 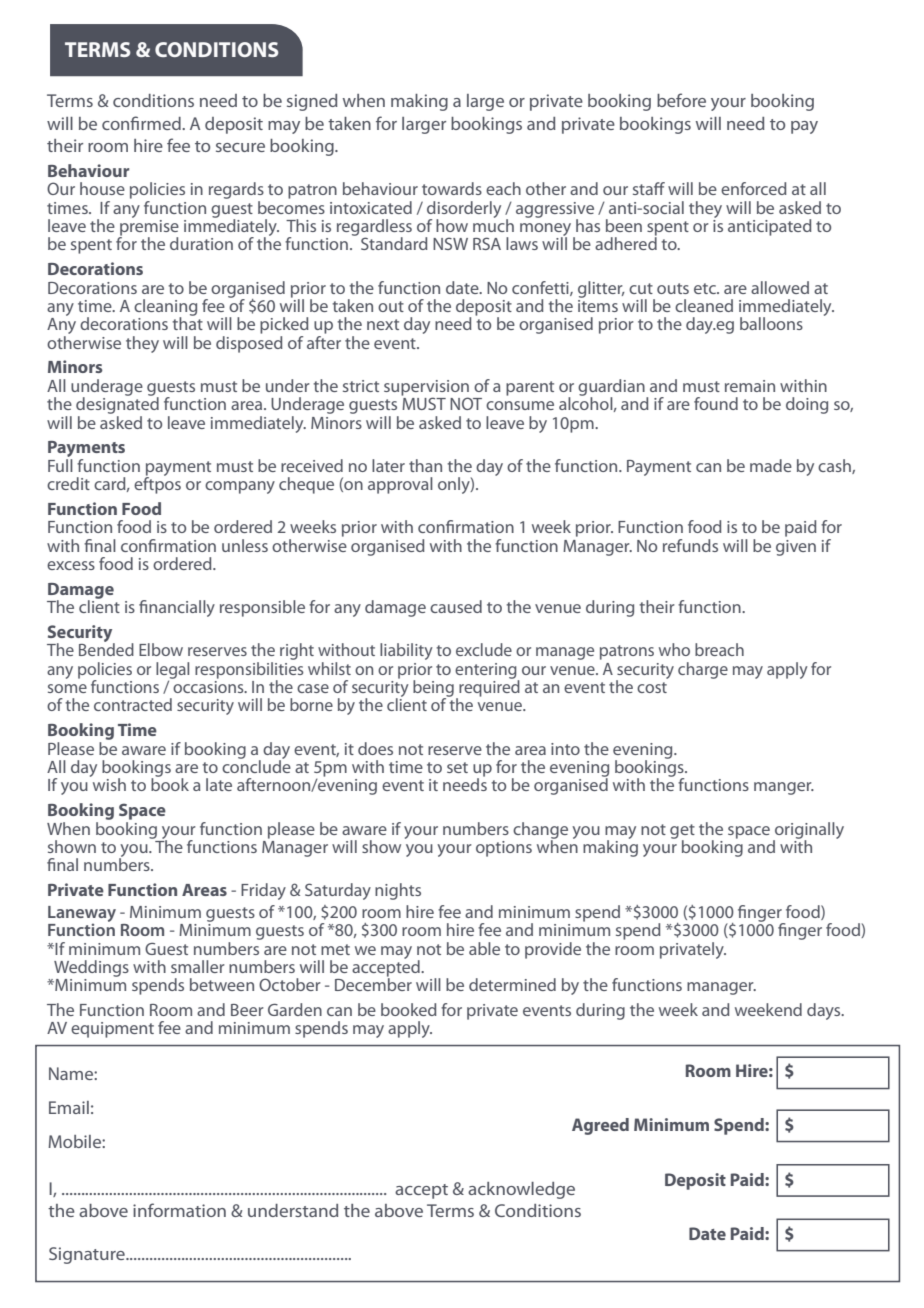 I want to click on charge, so click(x=703, y=670).
